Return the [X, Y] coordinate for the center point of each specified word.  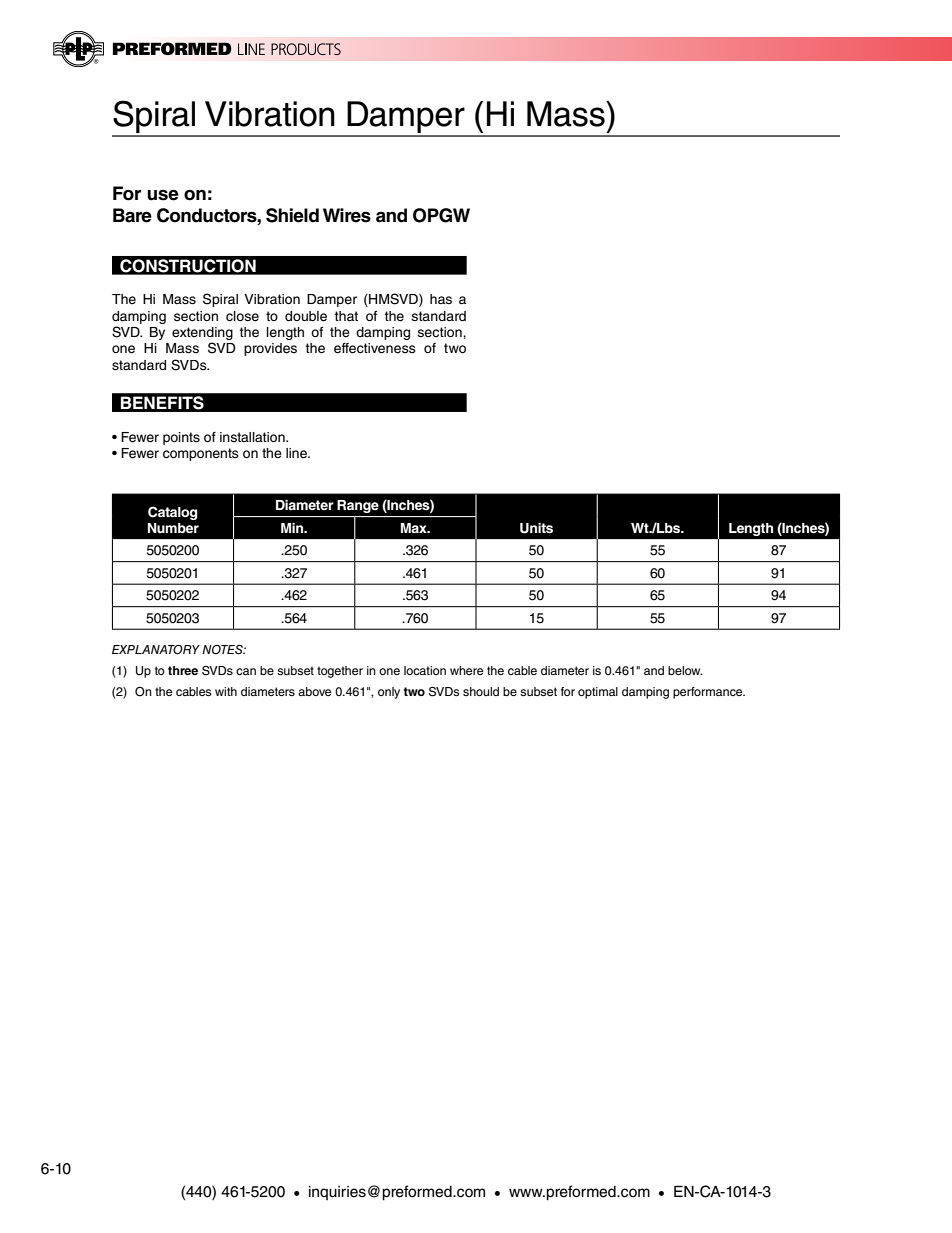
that [346, 316]
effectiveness [375, 348]
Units [536, 528]
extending [202, 333]
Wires [347, 215]
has [441, 299]
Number [173, 528]
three [183, 670]
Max [415, 528]
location [425, 670]
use [163, 195]
